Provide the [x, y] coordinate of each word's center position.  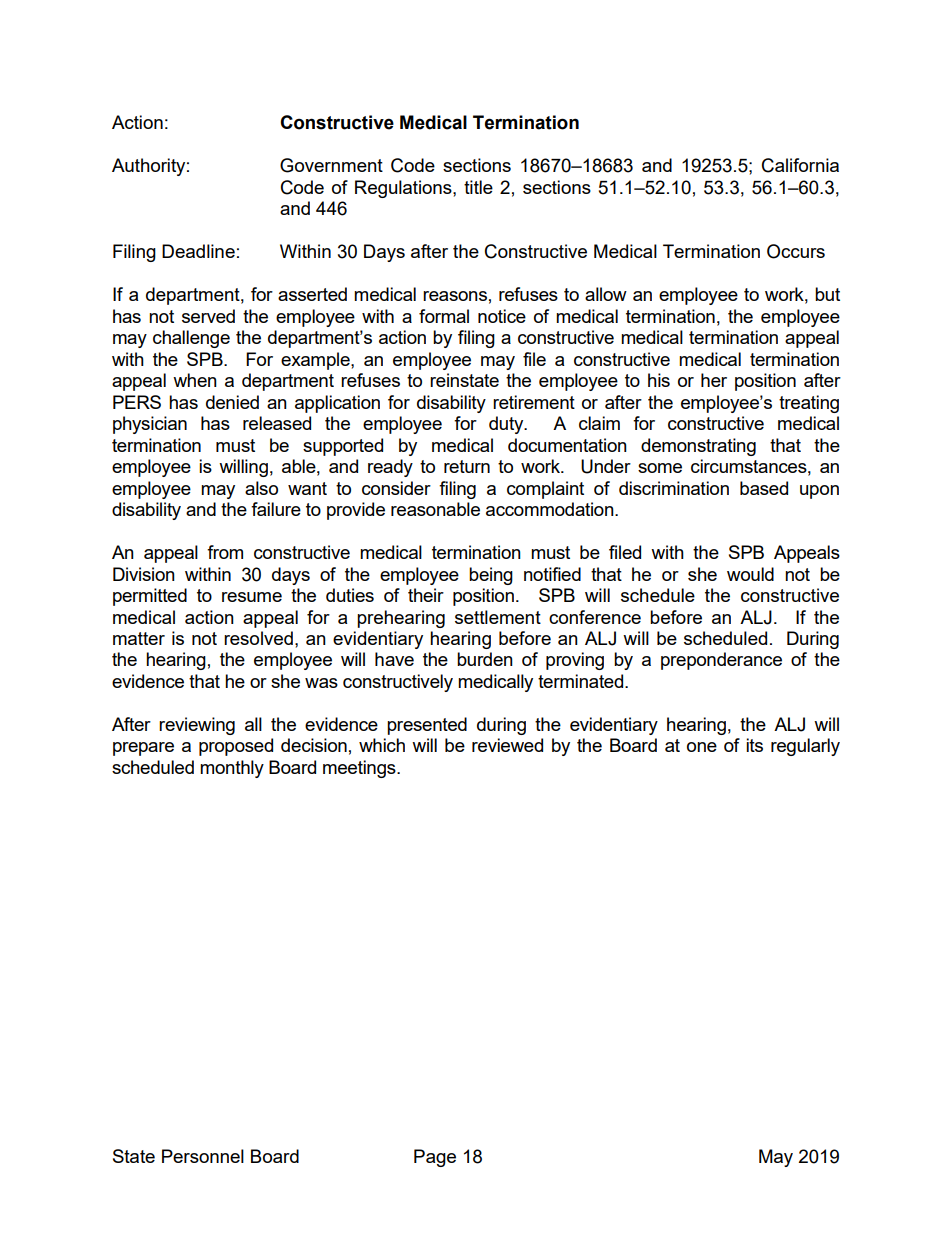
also [261, 488]
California [800, 165]
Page [435, 1158]
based [764, 488]
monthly [232, 769]
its [754, 745]
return [467, 466]
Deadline [198, 251]
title [478, 187]
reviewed [507, 745]
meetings [360, 769]
